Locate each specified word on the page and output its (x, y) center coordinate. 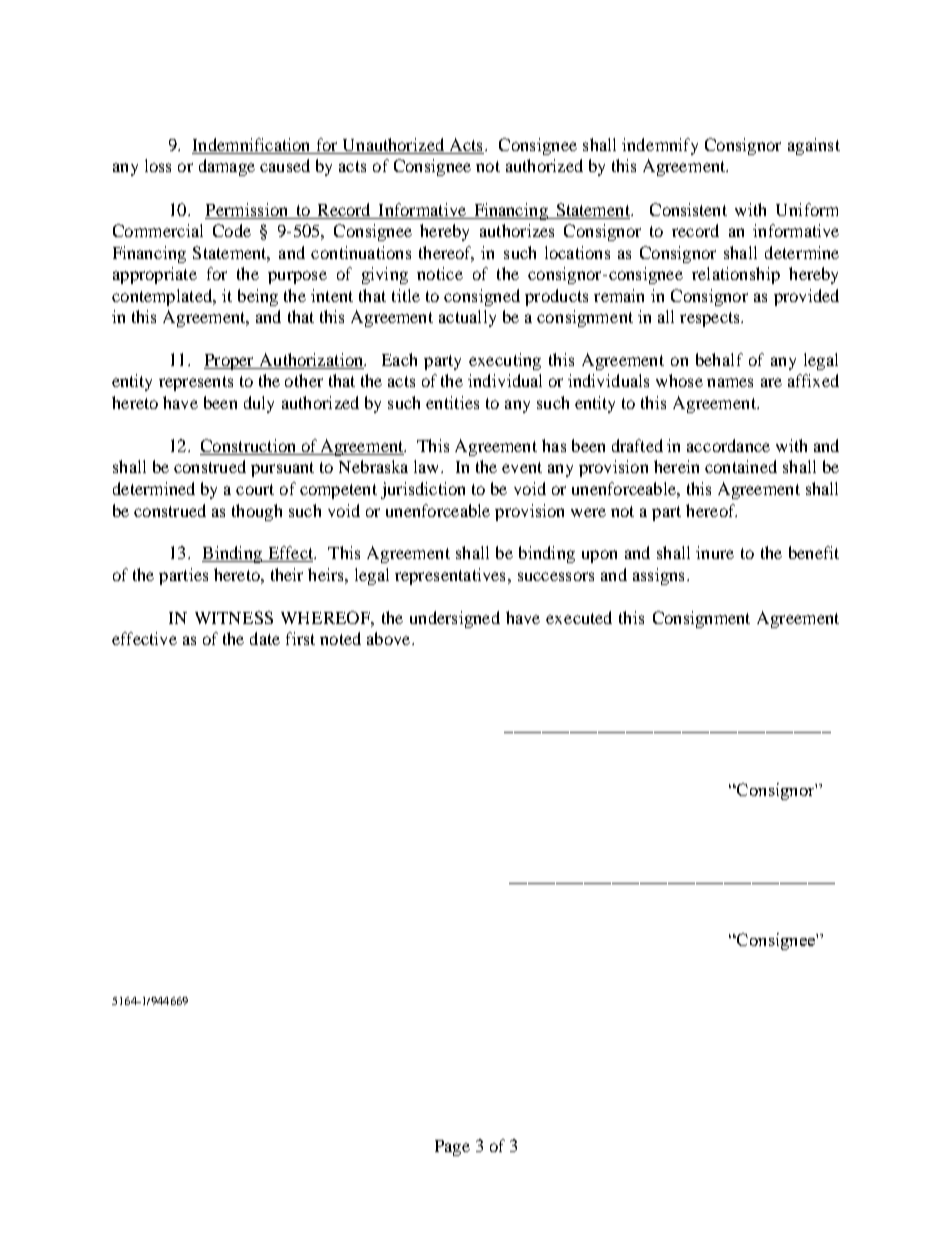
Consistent (688, 209)
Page (452, 1148)
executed (579, 617)
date (265, 638)
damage (227, 167)
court (255, 489)
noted (340, 638)
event (522, 467)
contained (741, 466)
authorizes (517, 230)
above (390, 638)
